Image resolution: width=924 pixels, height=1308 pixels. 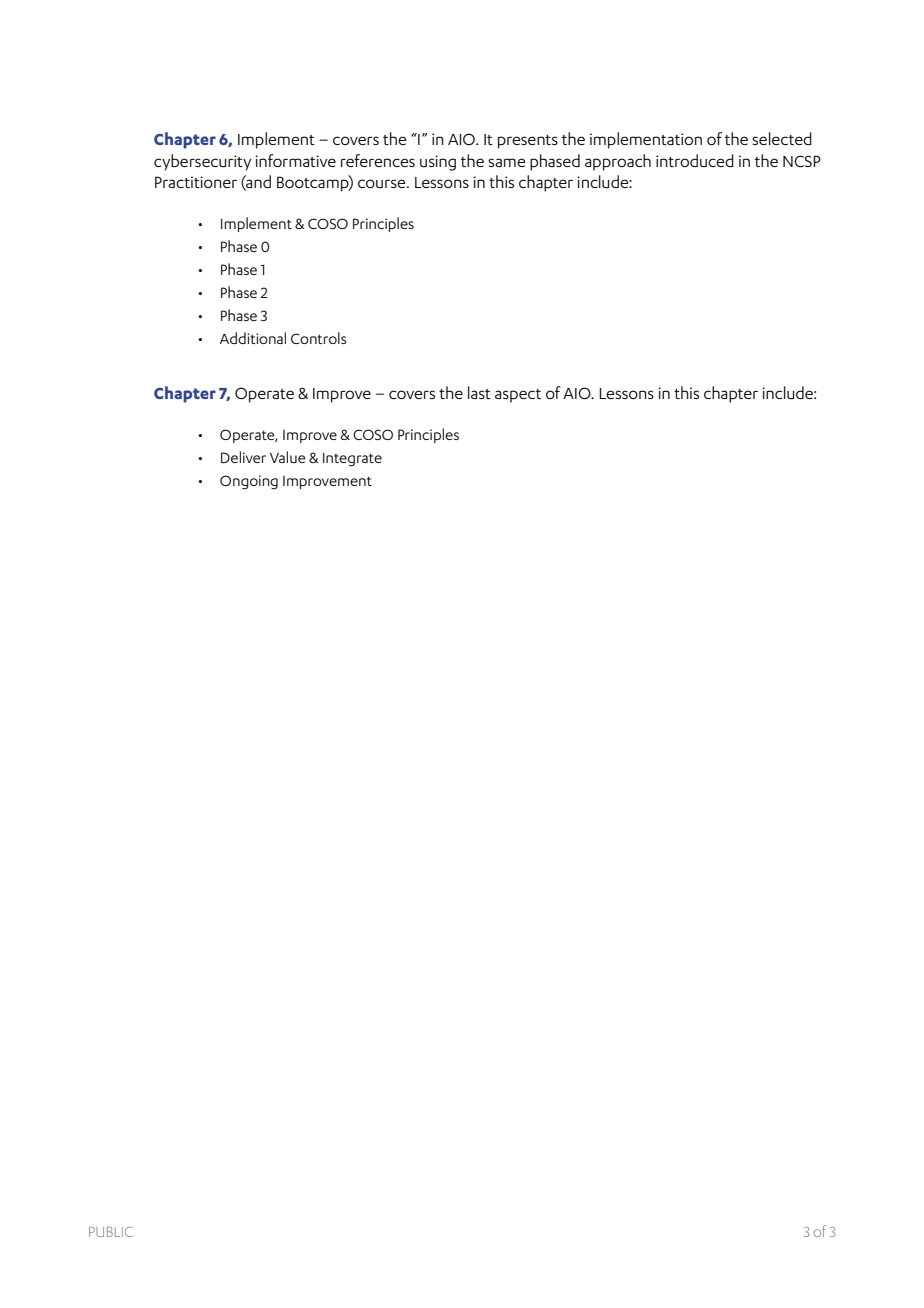 What do you see at coordinates (695, 160) in the screenshot?
I see `introduced` at bounding box center [695, 160].
